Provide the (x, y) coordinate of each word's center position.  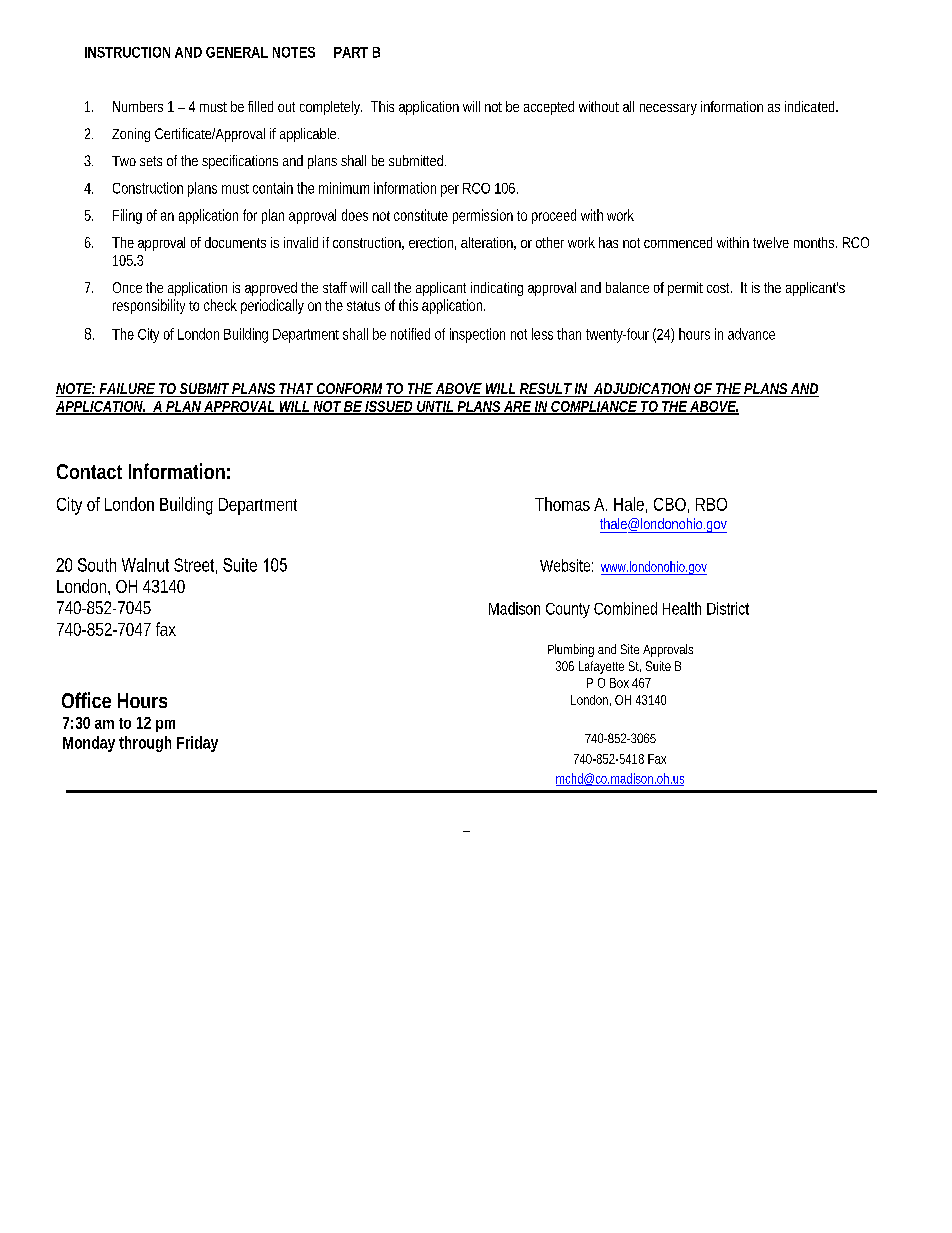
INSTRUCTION (127, 52)
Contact (89, 471)
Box (619, 683)
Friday (197, 744)
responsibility (149, 306)
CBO (671, 505)
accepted (549, 108)
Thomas (562, 504)
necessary (668, 109)
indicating (497, 289)
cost (719, 288)
